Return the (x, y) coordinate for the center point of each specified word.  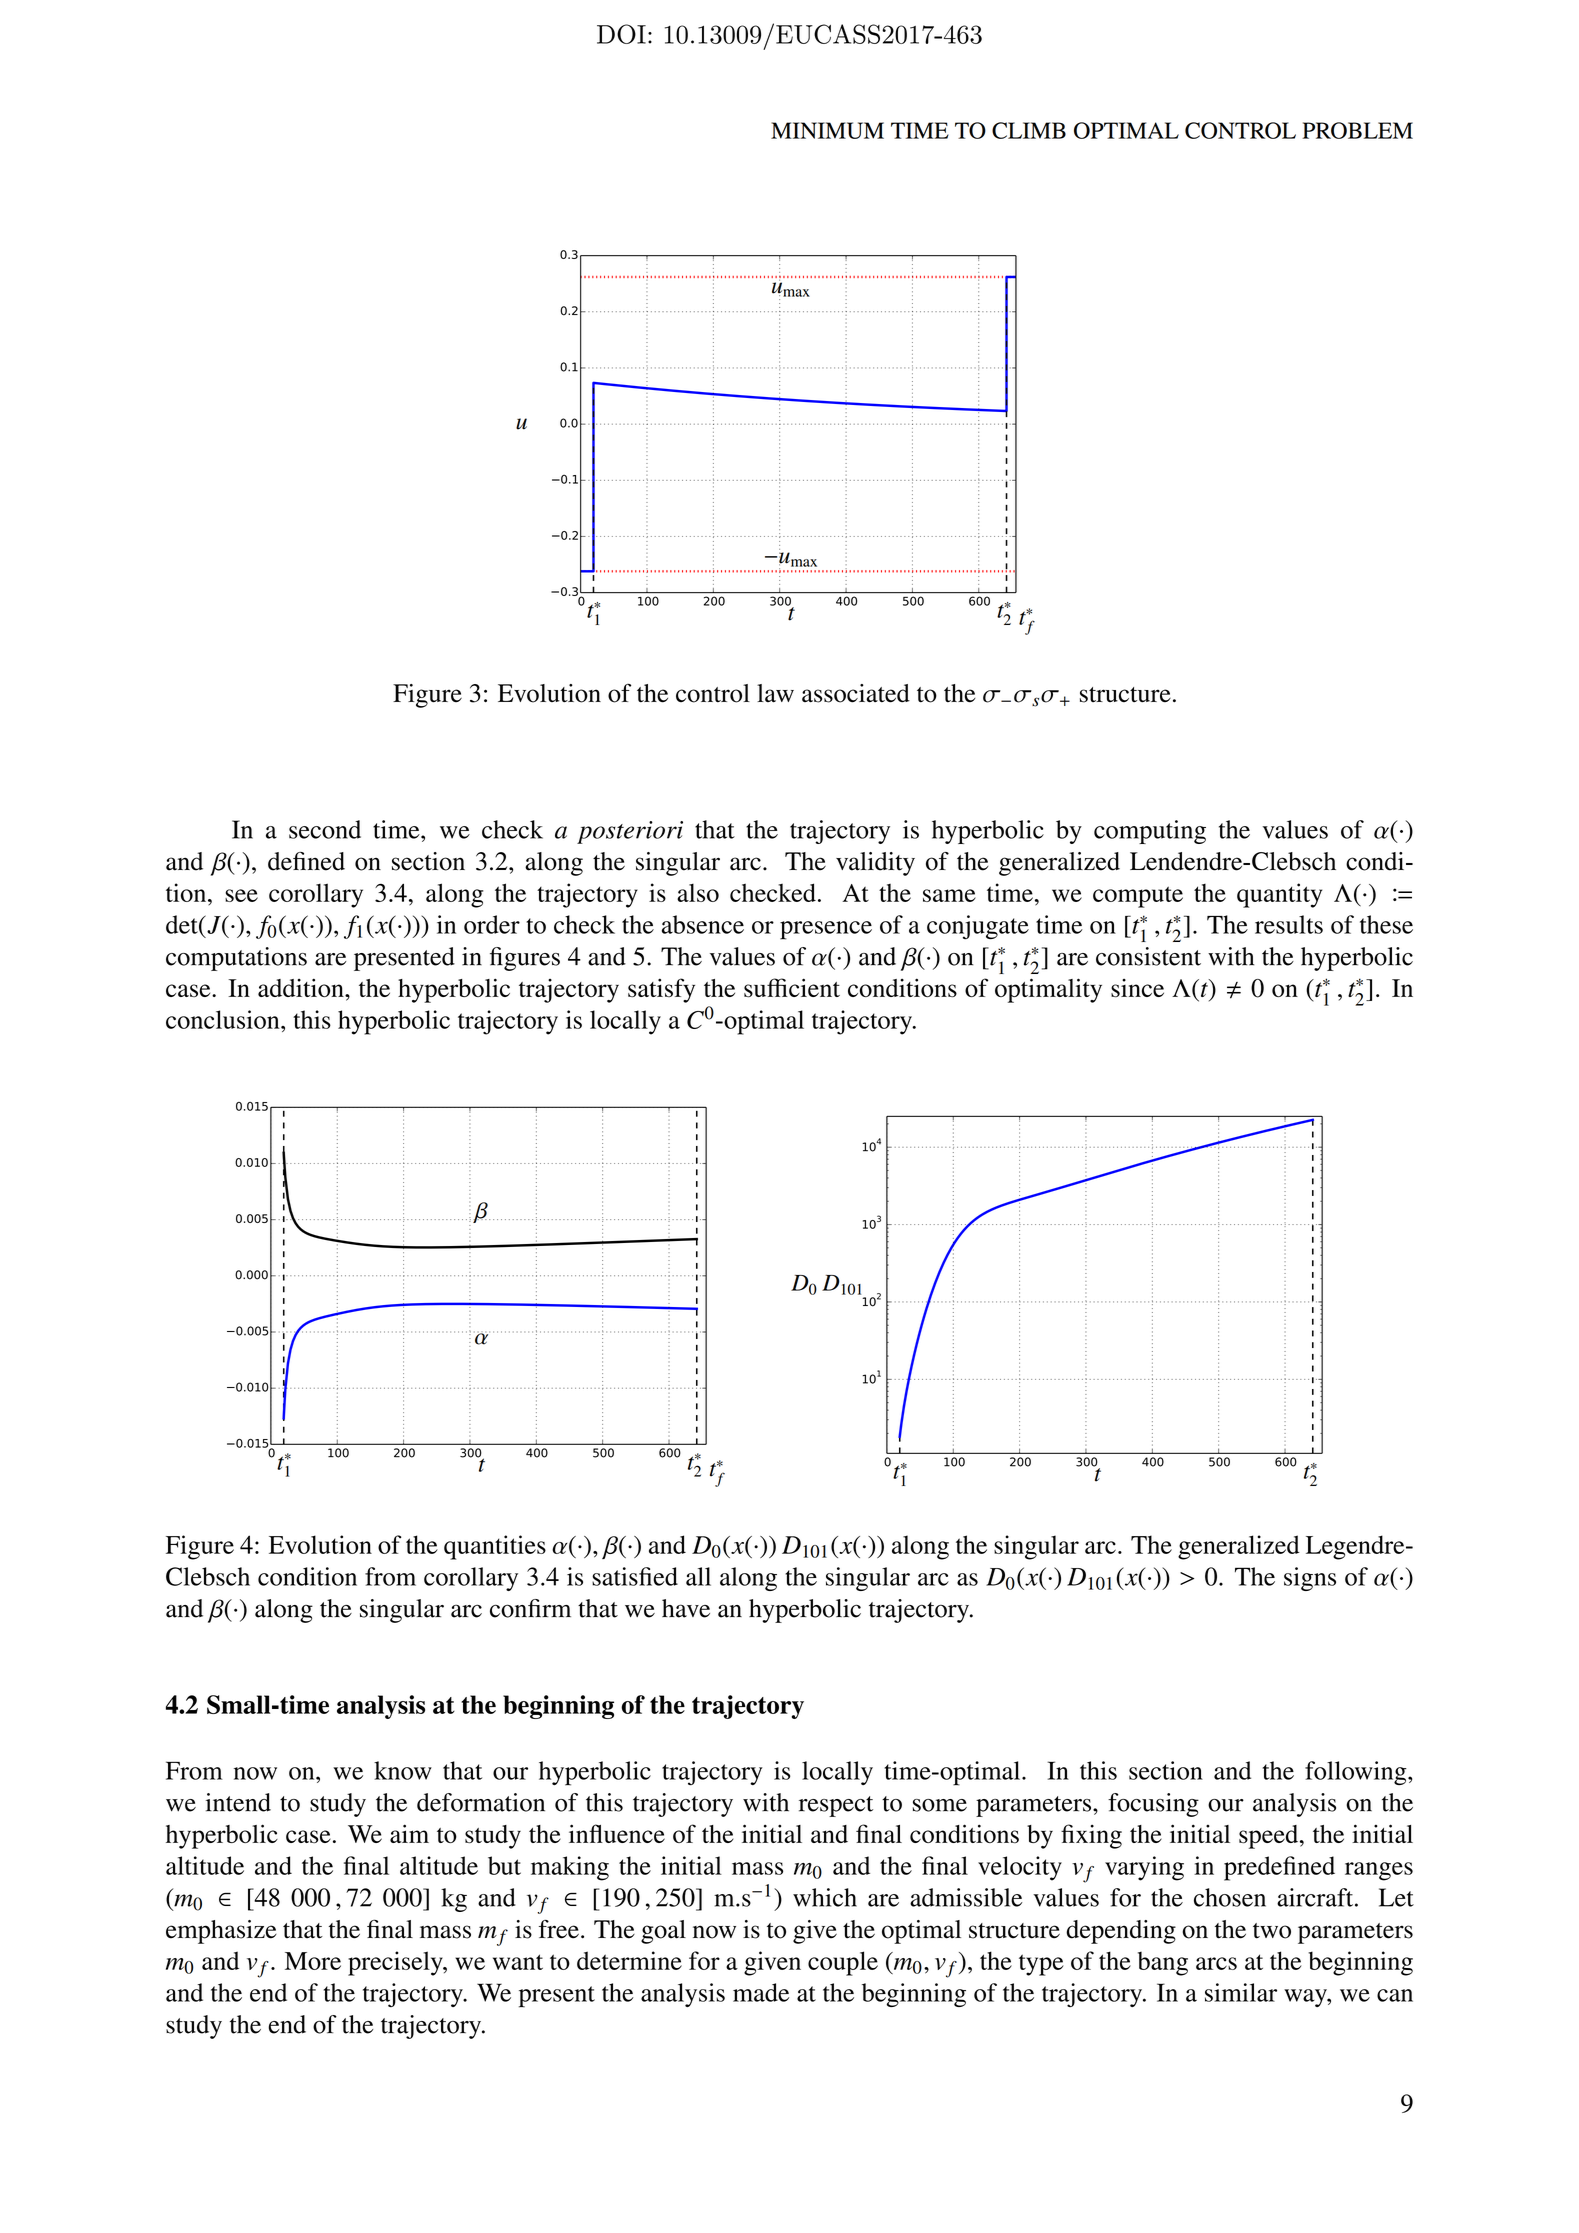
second (325, 829)
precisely (396, 1963)
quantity (1279, 895)
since (1137, 988)
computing (1150, 832)
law (775, 693)
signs (1310, 1579)
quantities (495, 1547)
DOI (621, 34)
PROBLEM (1357, 130)
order (492, 924)
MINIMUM (827, 130)
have (686, 1608)
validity (875, 864)
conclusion (224, 1019)
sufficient (792, 988)
